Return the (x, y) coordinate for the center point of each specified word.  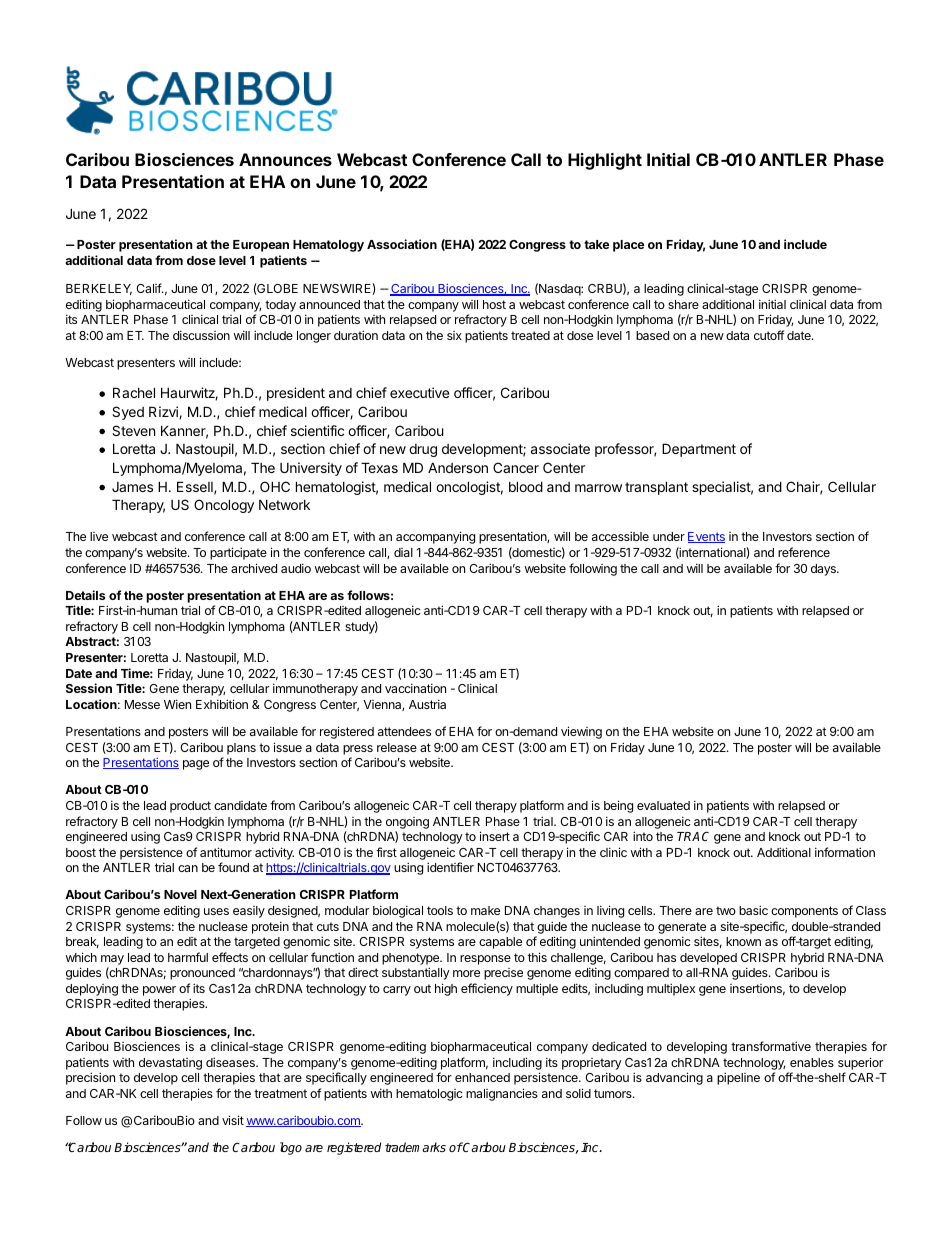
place (628, 246)
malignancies (502, 1094)
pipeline (738, 1078)
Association (402, 244)
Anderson (458, 467)
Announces (285, 159)
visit (233, 1120)
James (132, 487)
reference (804, 552)
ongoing (407, 823)
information (845, 852)
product (190, 807)
